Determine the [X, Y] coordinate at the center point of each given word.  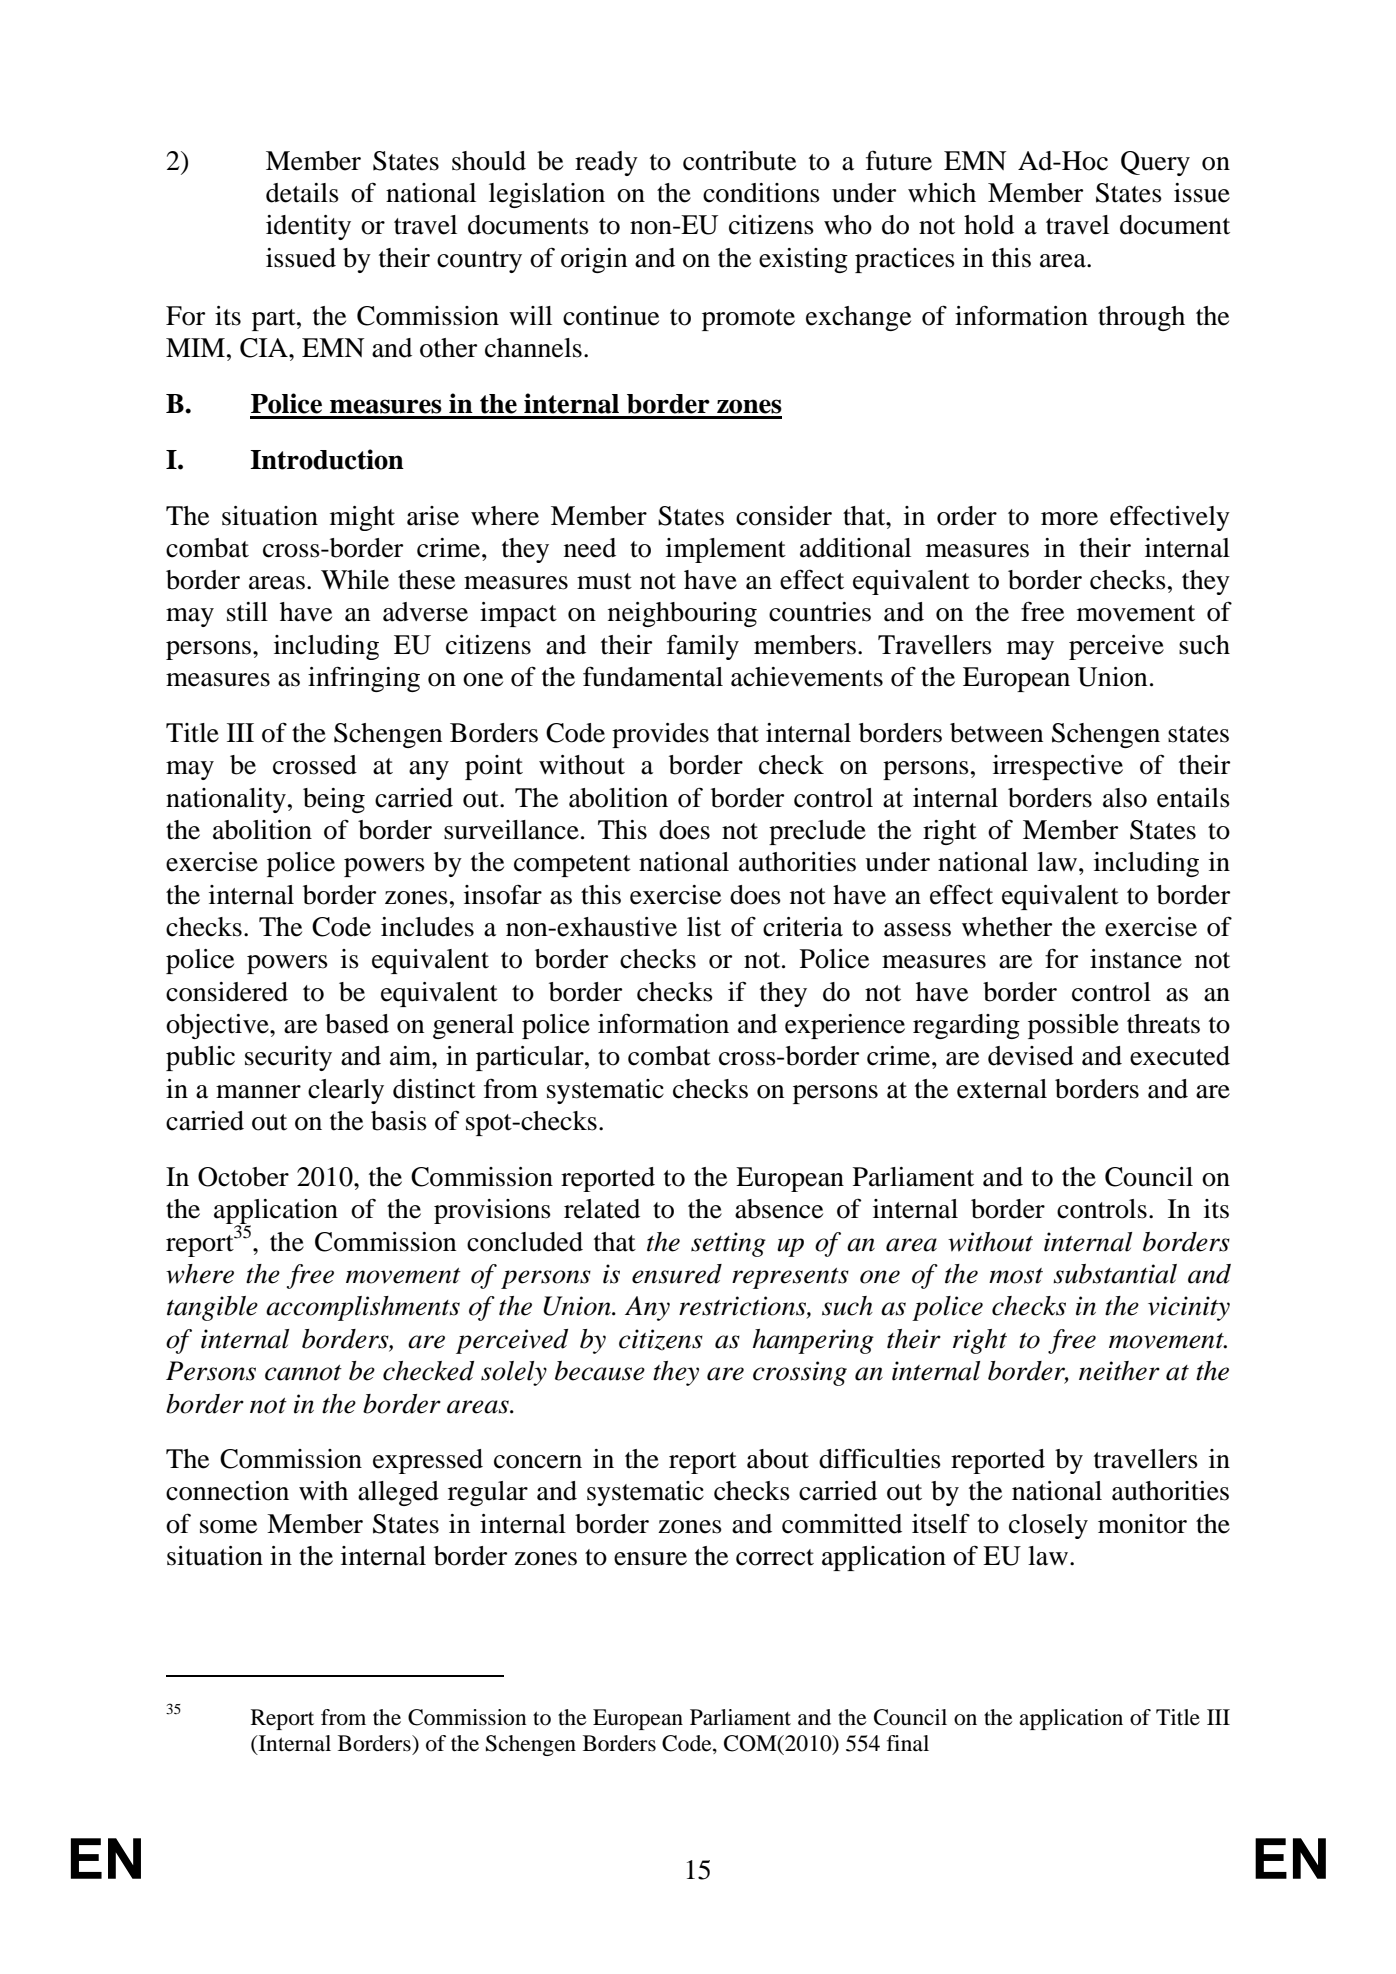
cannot [303, 1373]
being [334, 800]
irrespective [1058, 767]
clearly [346, 1091]
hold [989, 225]
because [600, 1371]
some [228, 1527]
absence [779, 1209]
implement [726, 550]
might [362, 518]
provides [660, 735]
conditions [761, 193]
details [302, 193]
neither [1119, 1371]
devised [1031, 1056]
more [1069, 519]
